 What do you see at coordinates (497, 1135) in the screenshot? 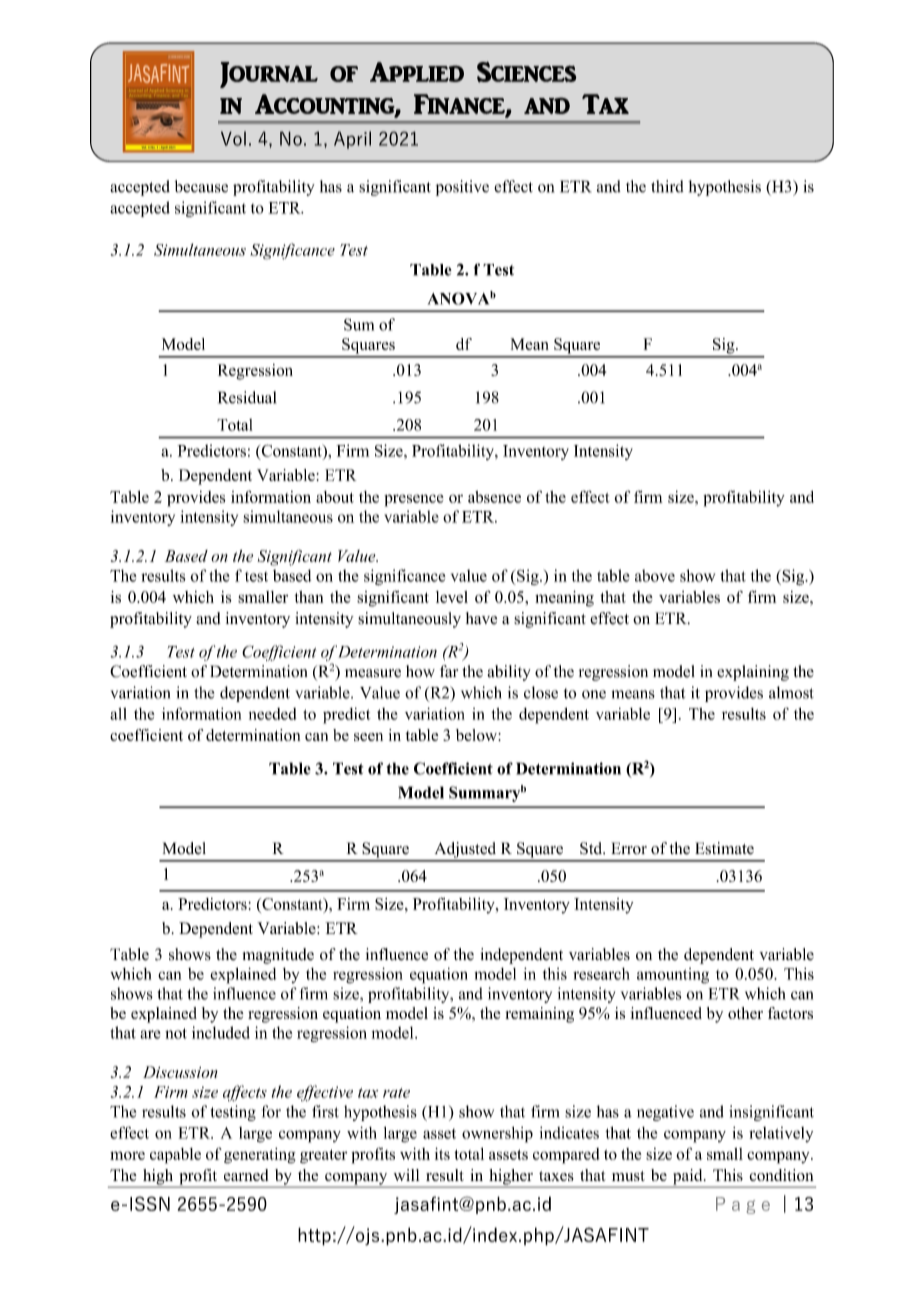
I see `ownership` at bounding box center [497, 1135].
